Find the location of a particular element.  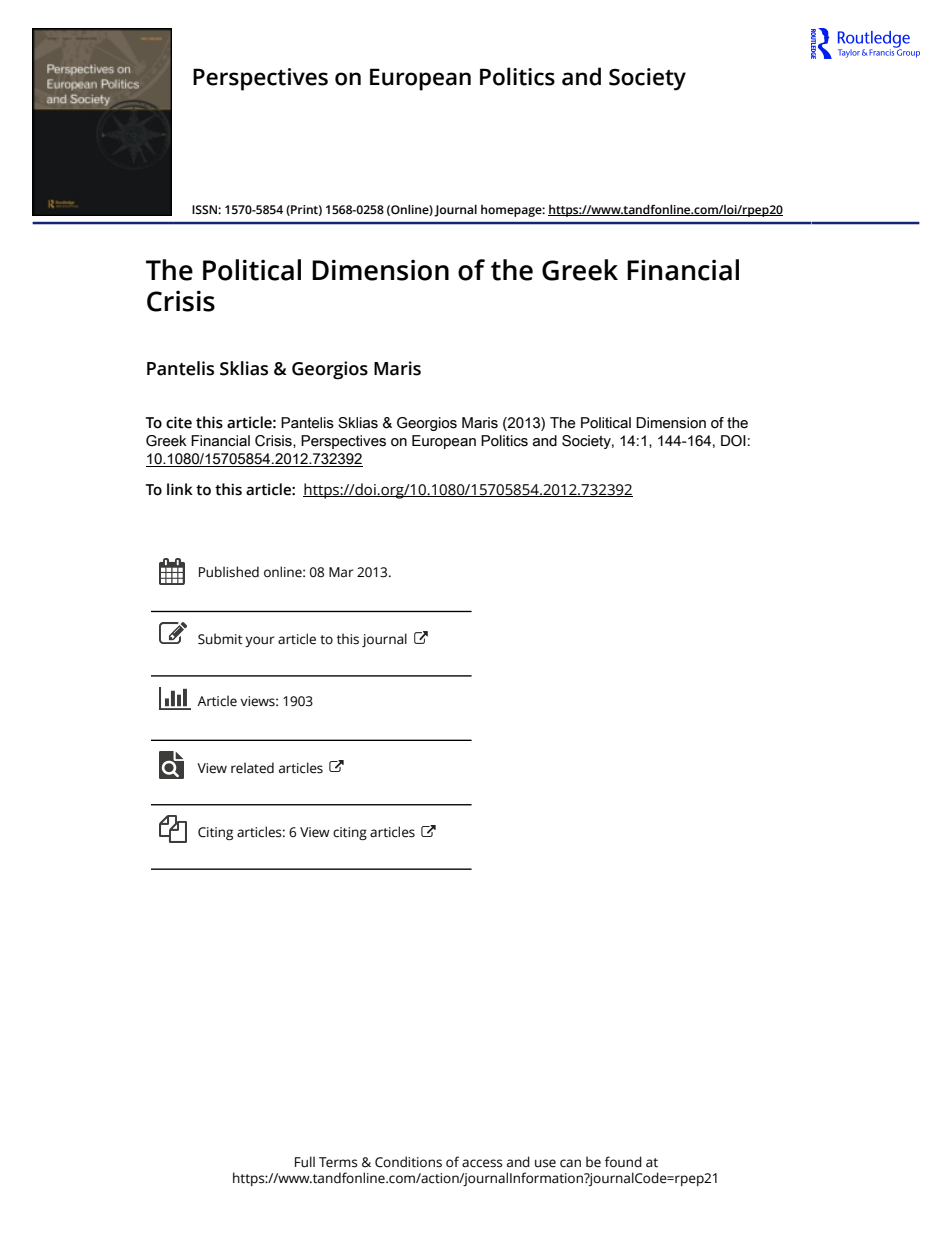

Published is located at coordinates (229, 572).
